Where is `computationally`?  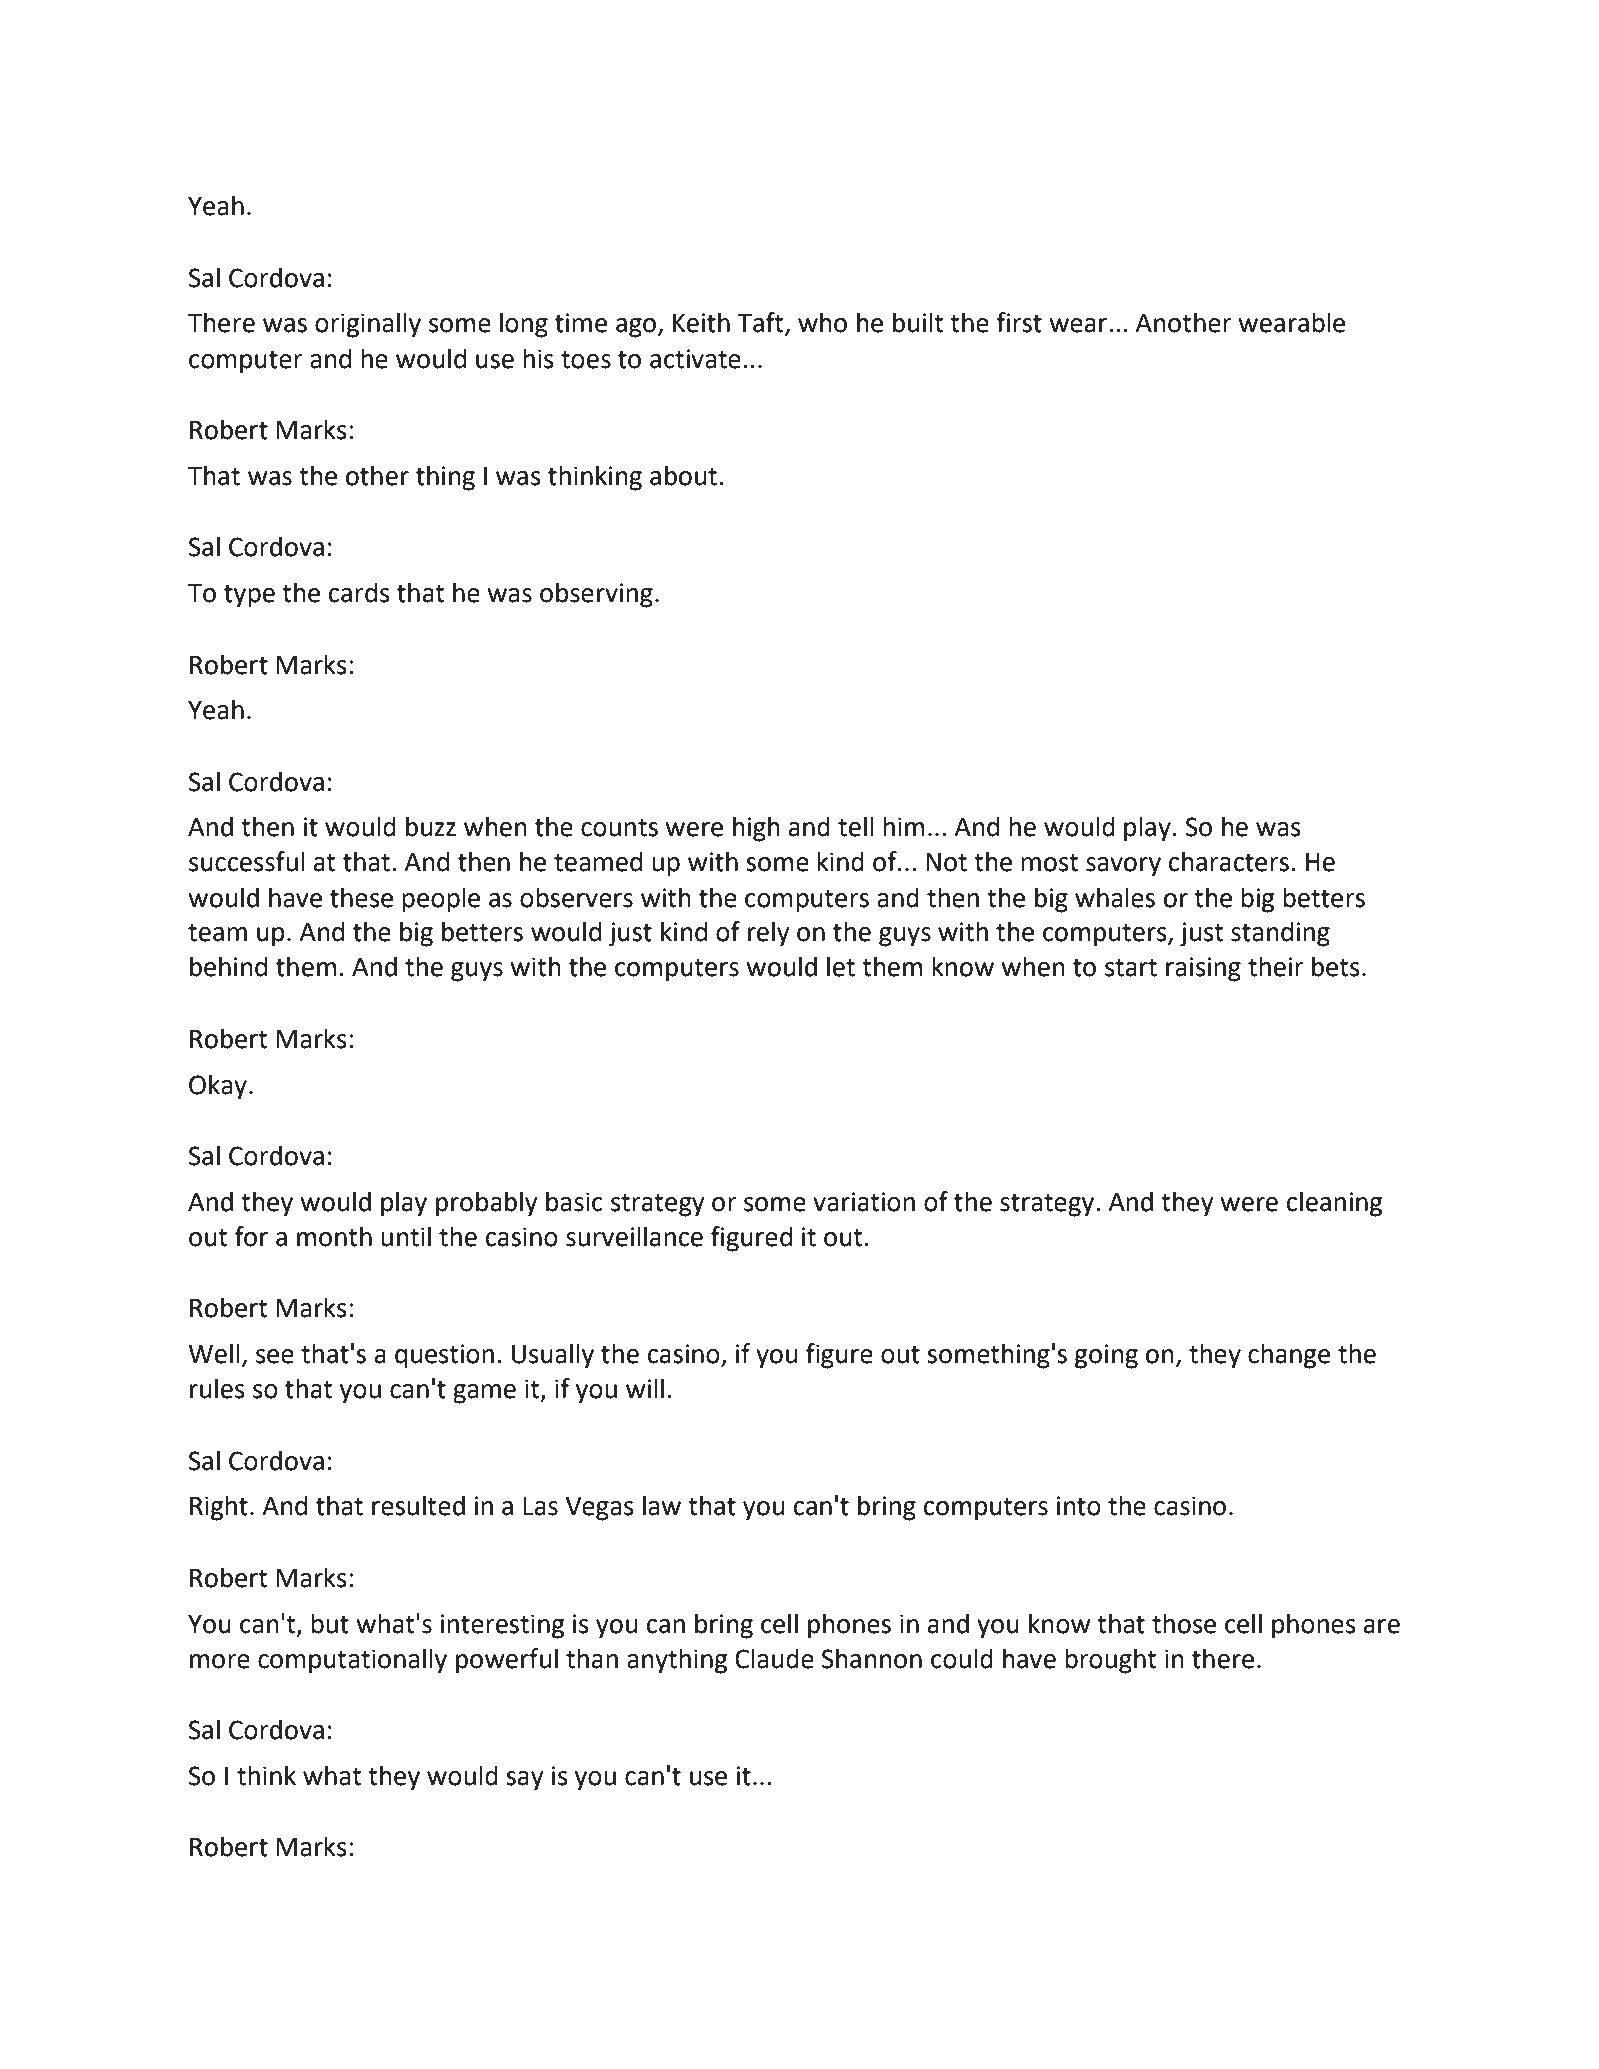 computationally is located at coordinates (352, 1661).
